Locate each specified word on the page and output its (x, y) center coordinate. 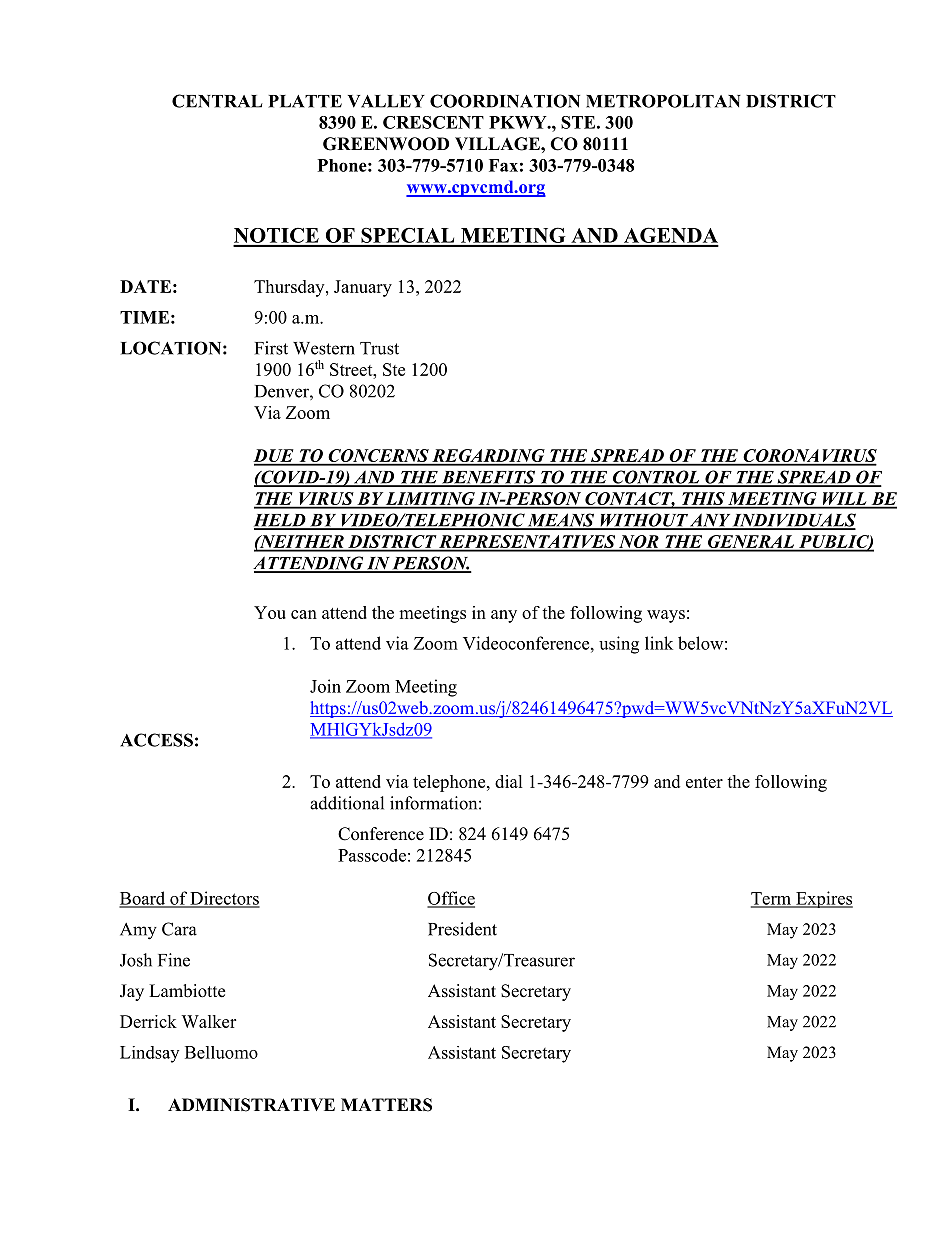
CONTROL (655, 478)
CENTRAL (217, 101)
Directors (224, 899)
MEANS (561, 521)
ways (666, 616)
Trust (379, 348)
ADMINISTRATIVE (251, 1105)
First (271, 348)
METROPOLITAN (663, 101)
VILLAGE (498, 144)
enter (704, 782)
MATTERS (386, 1105)
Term (772, 899)
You (270, 612)
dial (509, 781)
